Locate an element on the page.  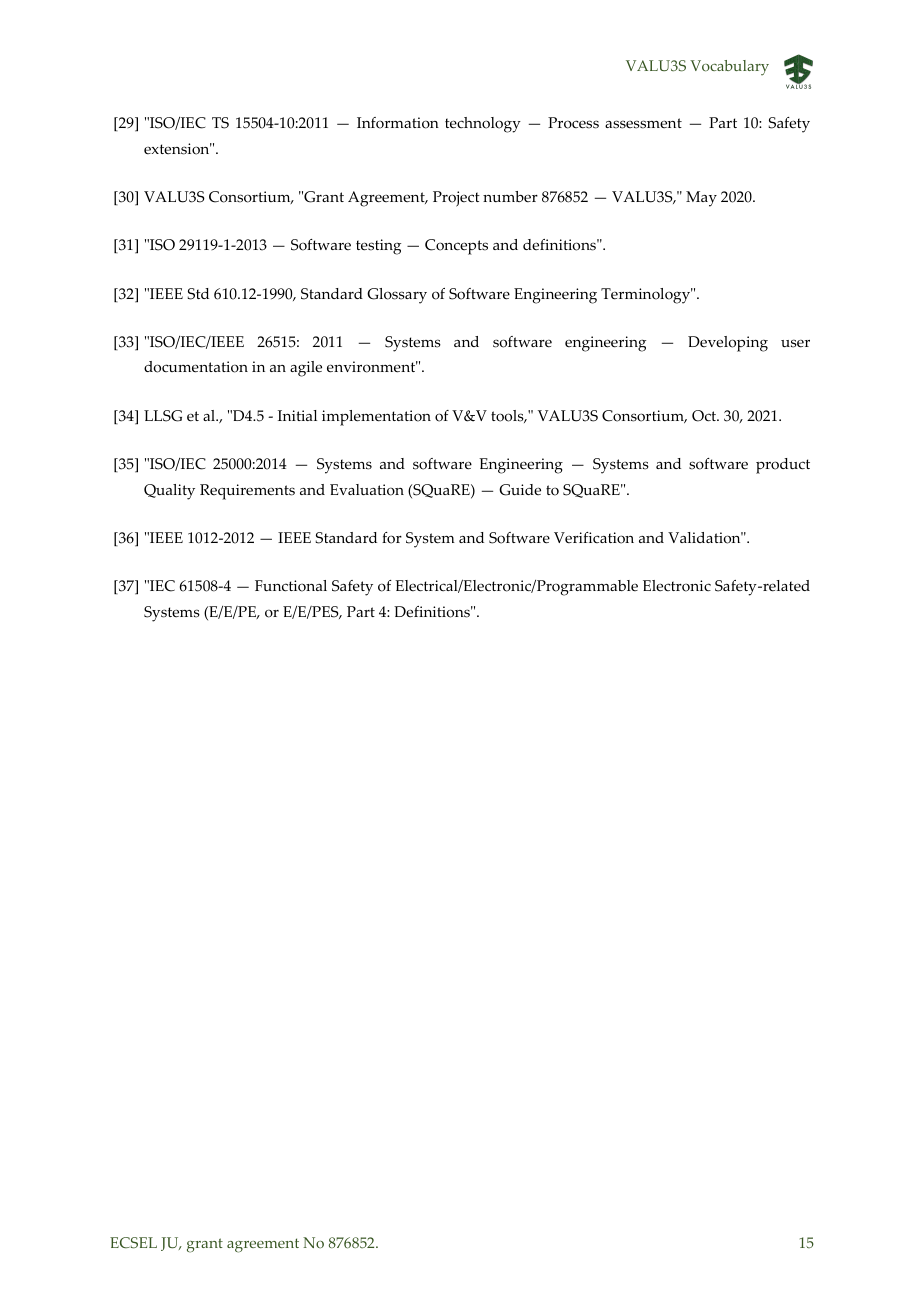
extension is located at coordinates (178, 149).
